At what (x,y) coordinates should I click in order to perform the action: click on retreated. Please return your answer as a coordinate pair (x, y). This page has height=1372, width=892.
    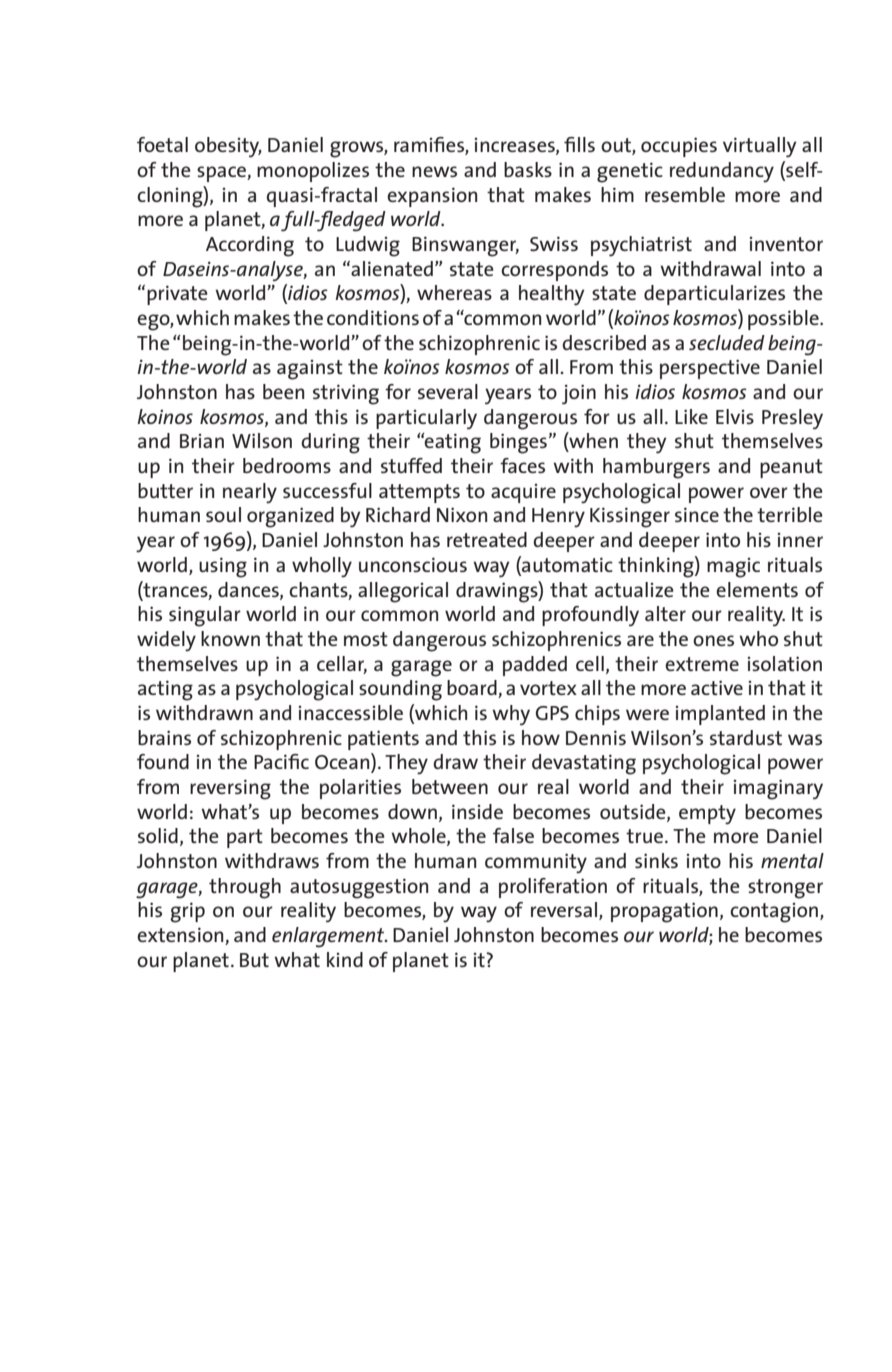
    Looking at the image, I should click on (487, 539).
